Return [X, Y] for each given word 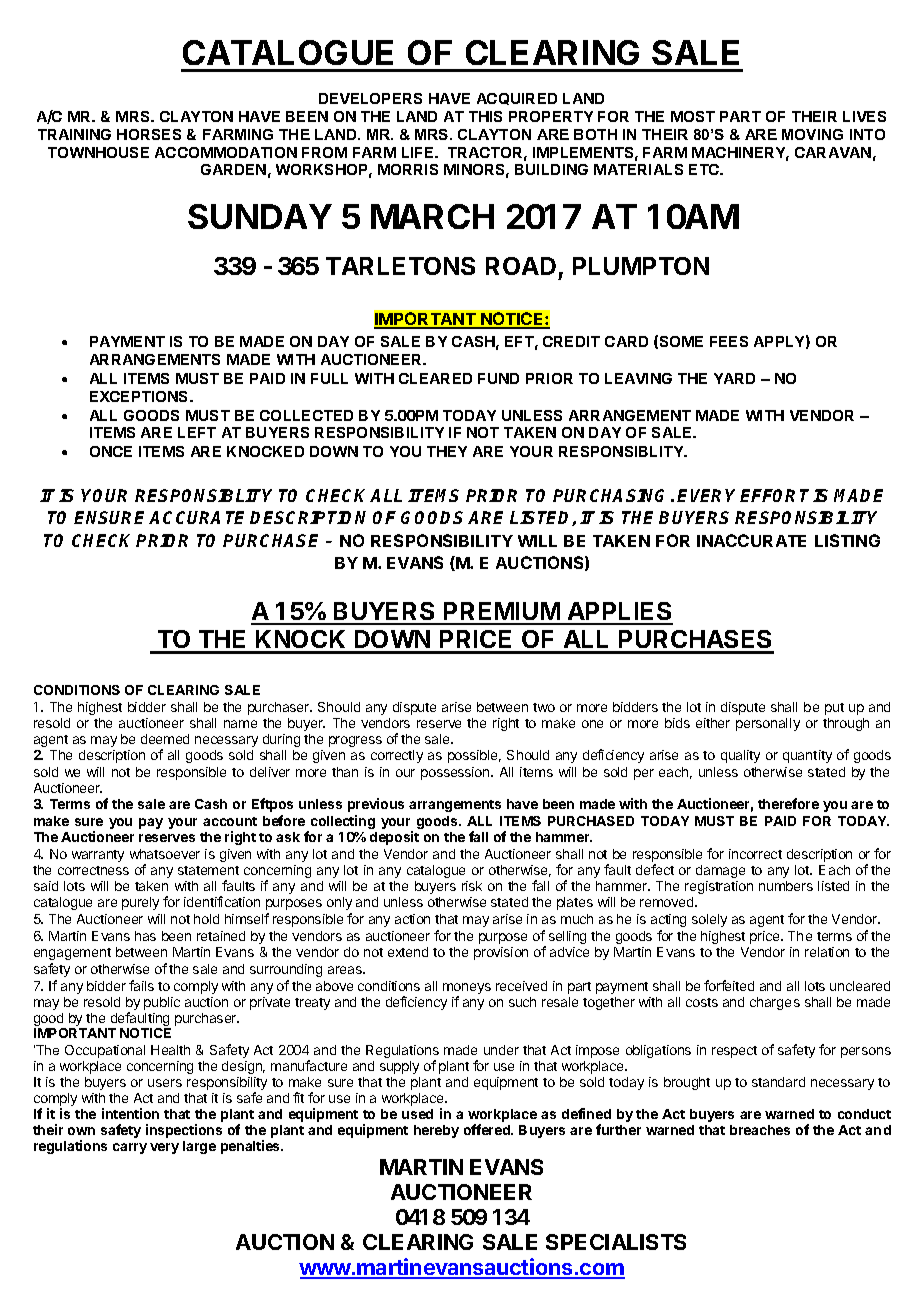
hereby [436, 1131]
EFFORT [774, 495]
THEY [447, 451]
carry [130, 1148]
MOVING [812, 134]
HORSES [149, 134]
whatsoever [165, 854]
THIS [485, 116]
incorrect [755, 854]
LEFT [197, 432]
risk [472, 886]
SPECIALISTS [616, 1242]
